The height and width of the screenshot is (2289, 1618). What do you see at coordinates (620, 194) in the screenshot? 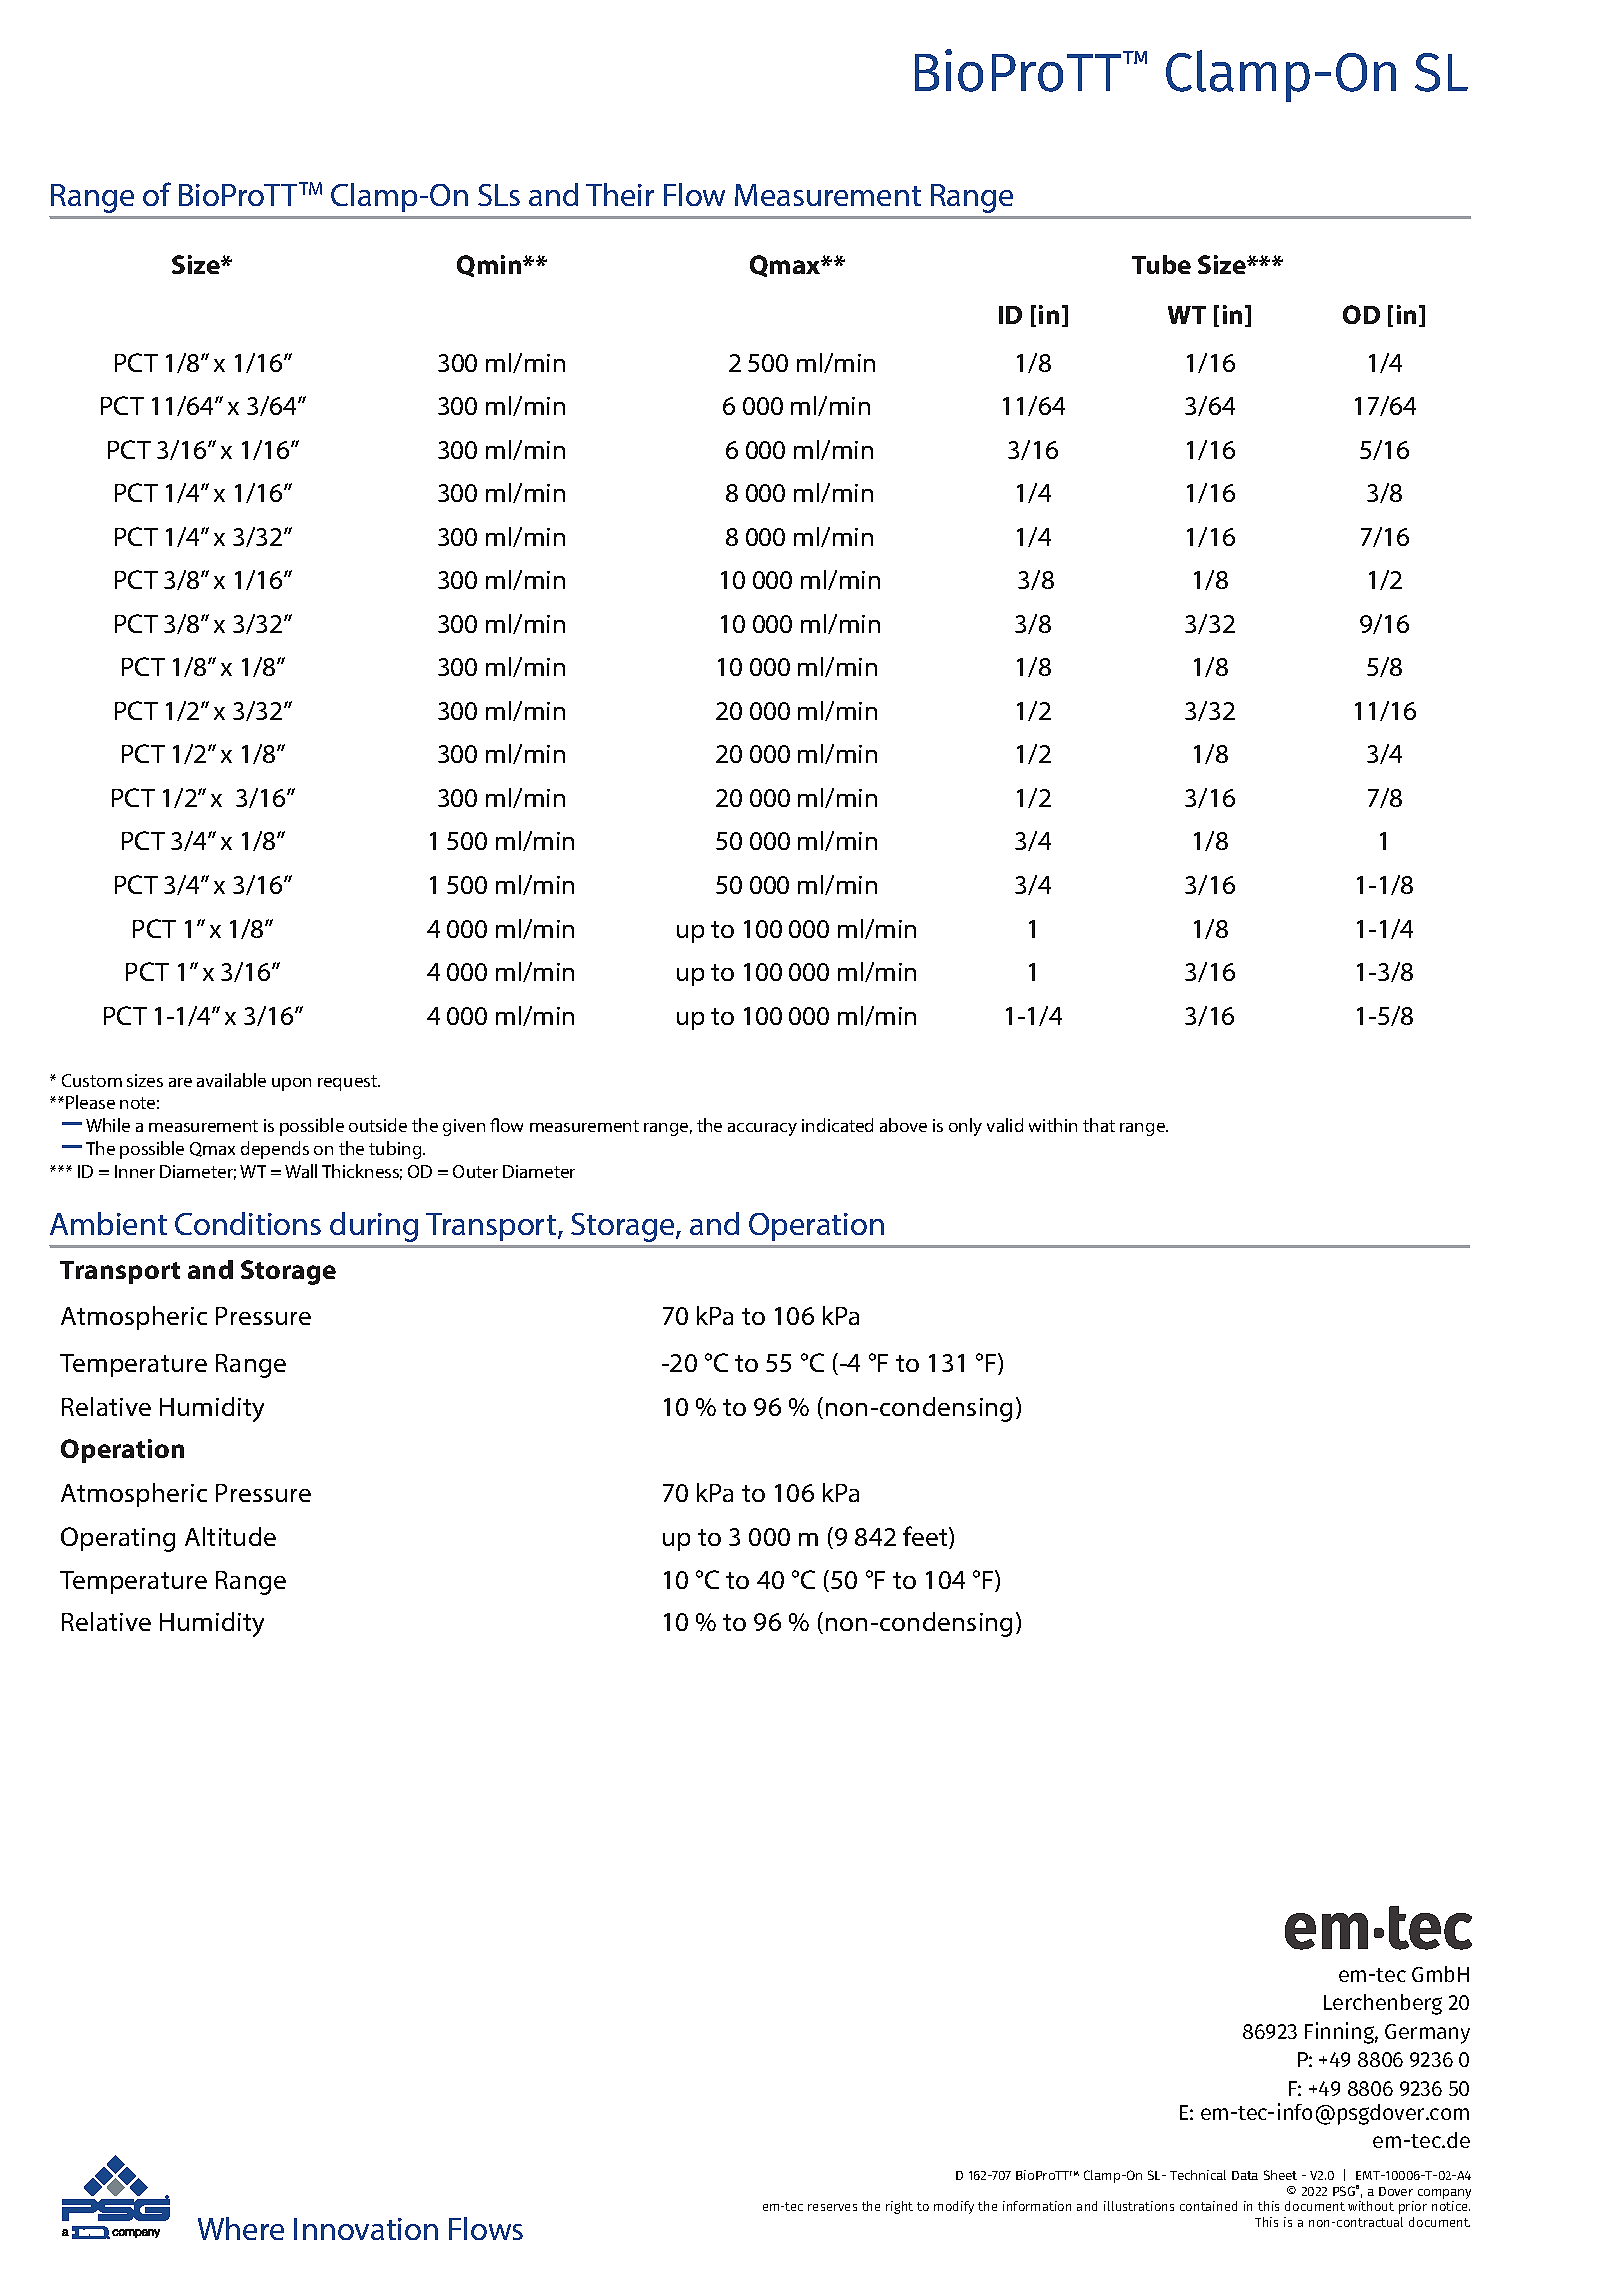
I see `Their` at bounding box center [620, 194].
